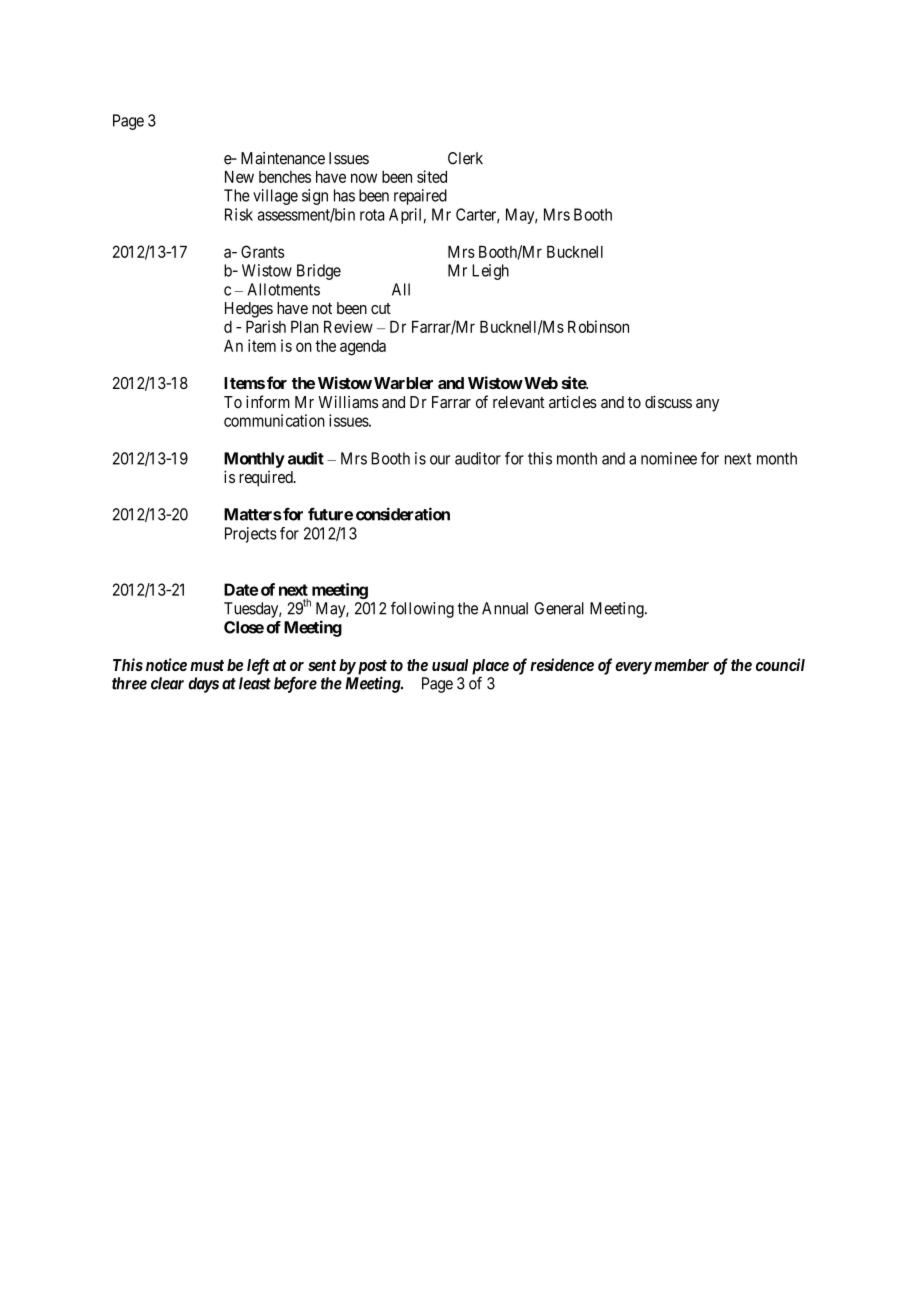  Describe the element at coordinates (207, 665) in the image. I see `must` at that location.
